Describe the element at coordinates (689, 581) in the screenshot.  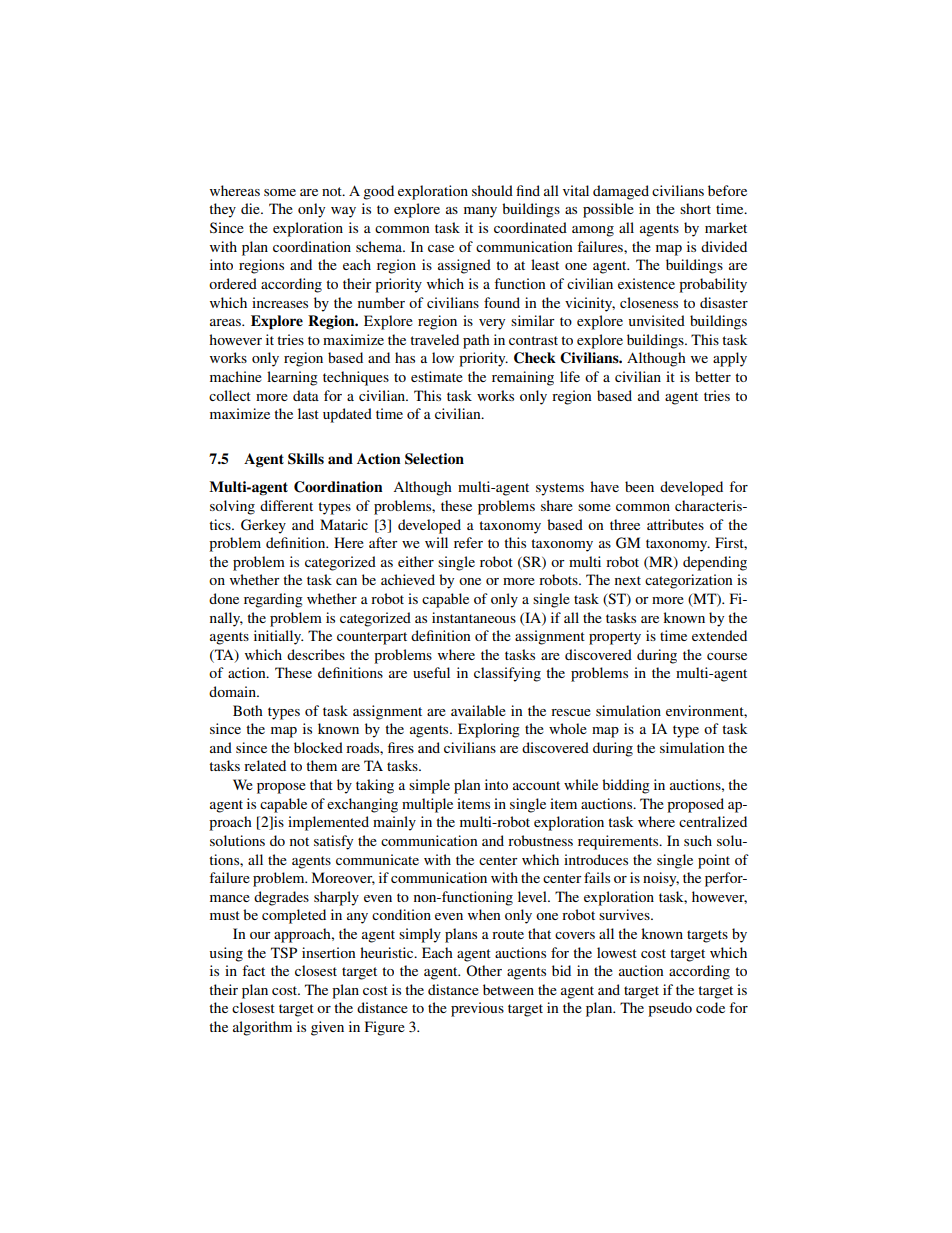
I see `categorization` at that location.
